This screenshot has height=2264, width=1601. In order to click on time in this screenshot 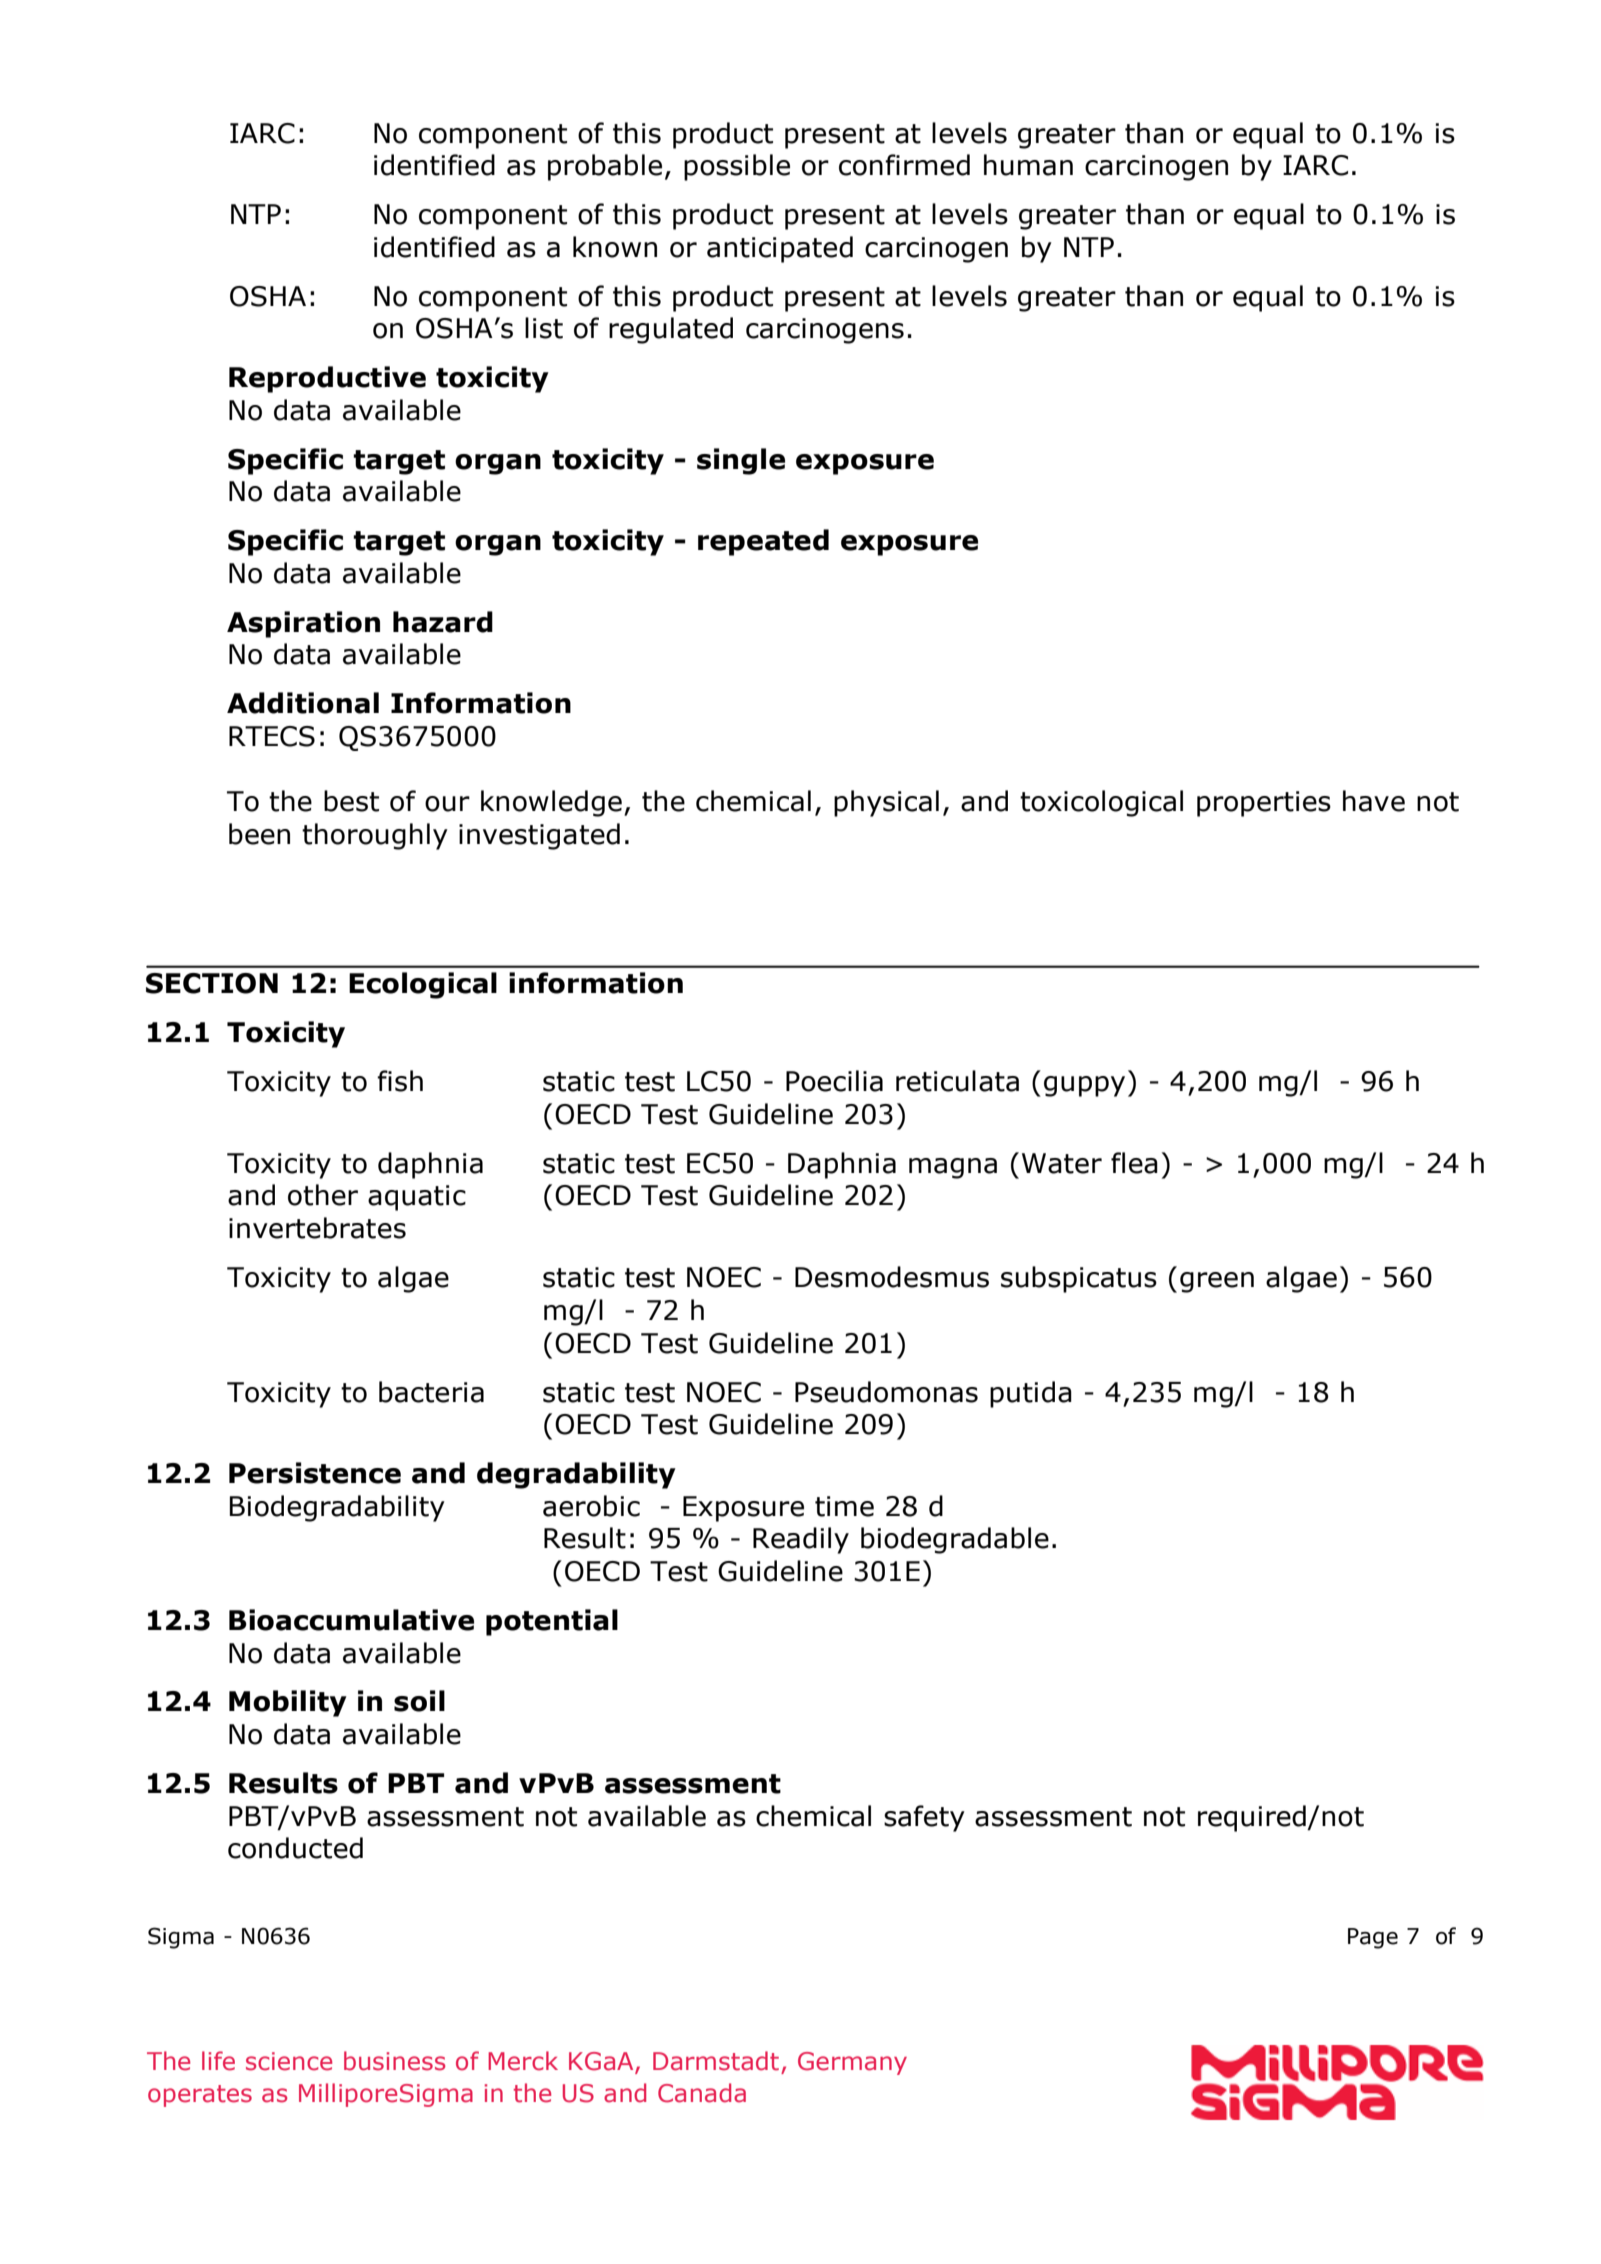, I will do `click(844, 1506)`.
